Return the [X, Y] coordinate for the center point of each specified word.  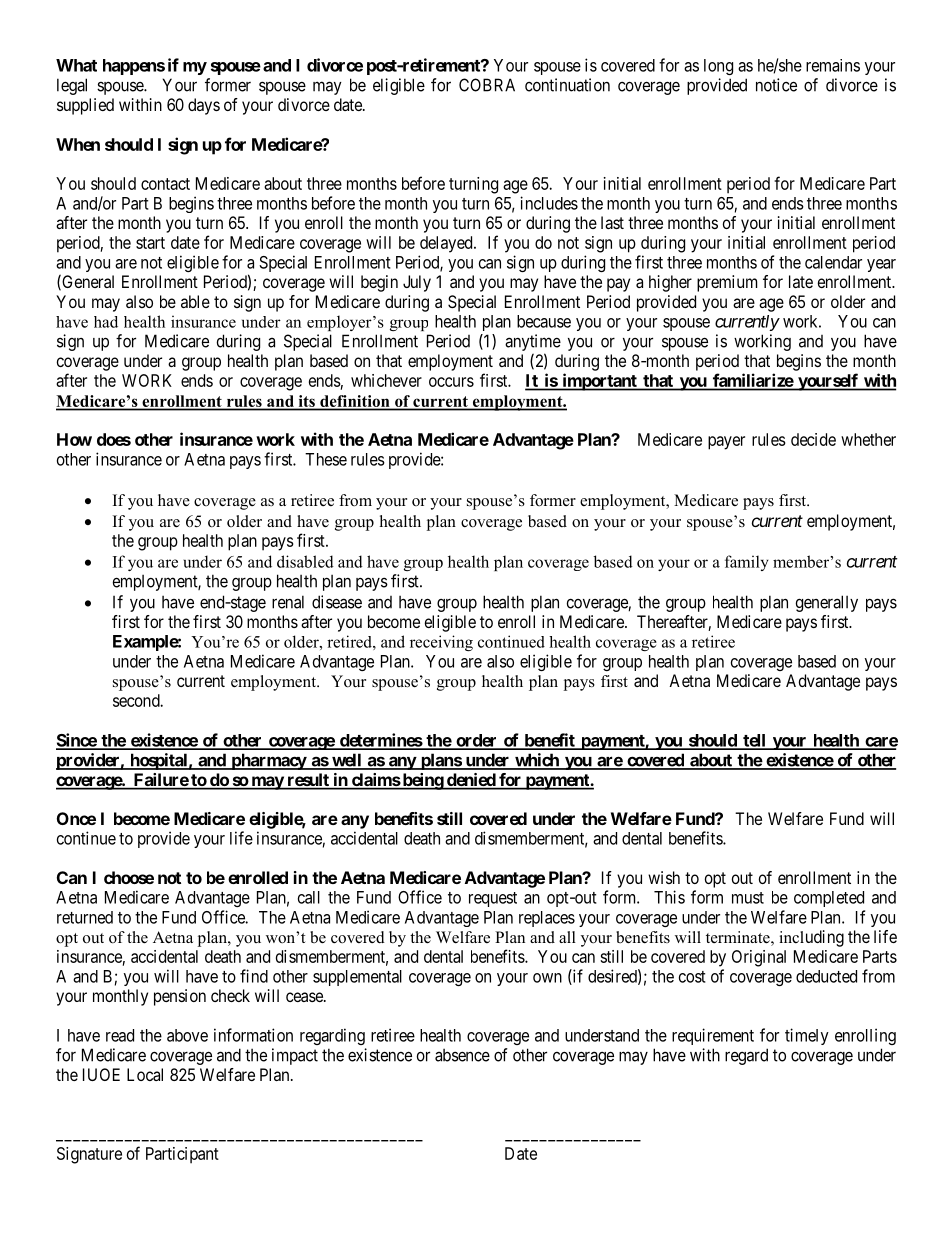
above [187, 1035]
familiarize [753, 380]
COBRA [487, 85]
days [204, 106]
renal [288, 602]
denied [470, 781]
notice [776, 85]
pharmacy [268, 761]
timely [807, 1036]
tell [754, 741]
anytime [533, 344]
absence [462, 1055]
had [106, 322]
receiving [441, 643]
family [747, 563]
